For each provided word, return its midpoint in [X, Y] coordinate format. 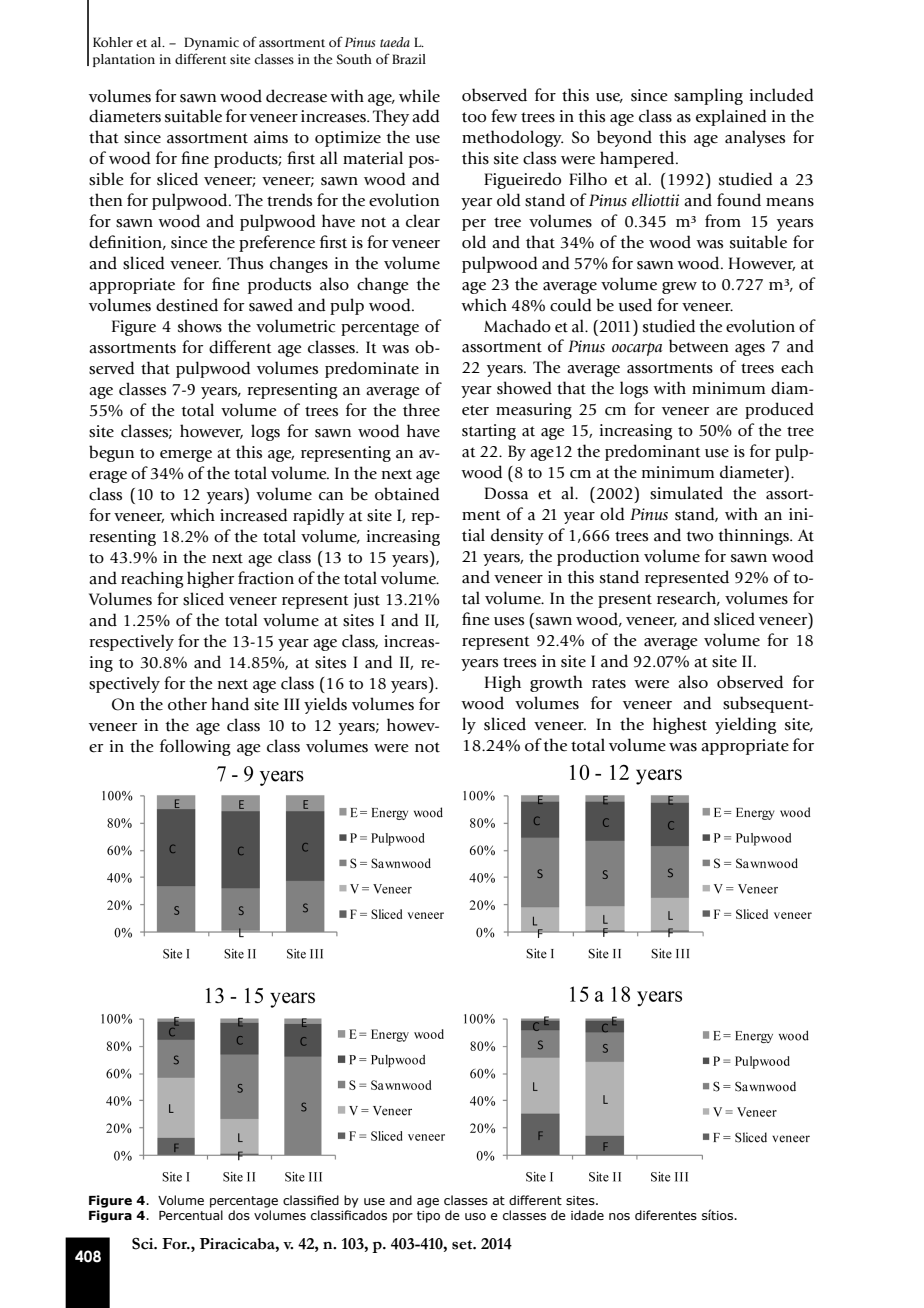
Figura [110, 1216]
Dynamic [211, 43]
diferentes [666, 1215]
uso [475, 1216]
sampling [708, 96]
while [419, 96]
